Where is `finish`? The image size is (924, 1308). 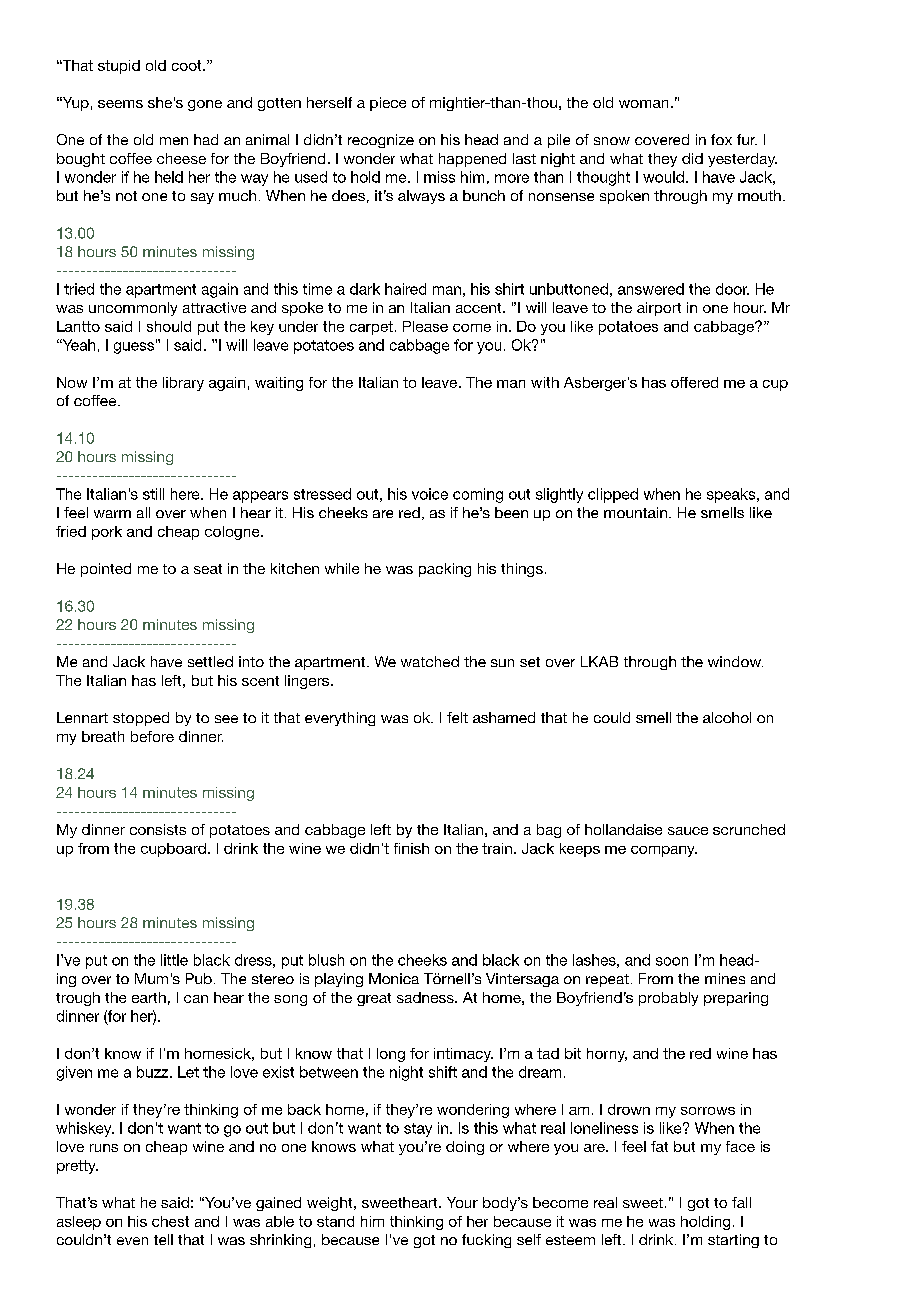 finish is located at coordinates (411, 848).
